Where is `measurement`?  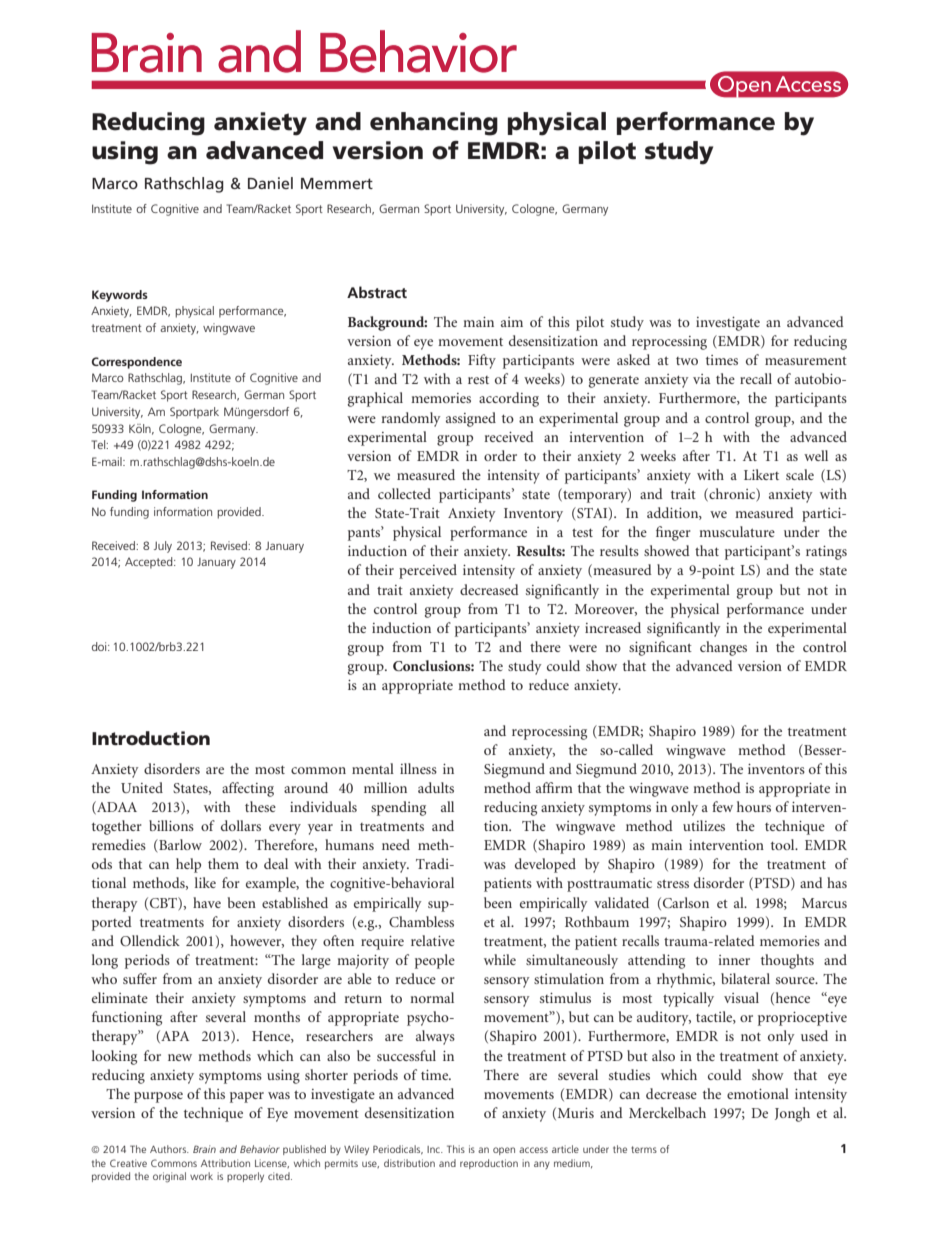
measurement is located at coordinates (806, 360).
